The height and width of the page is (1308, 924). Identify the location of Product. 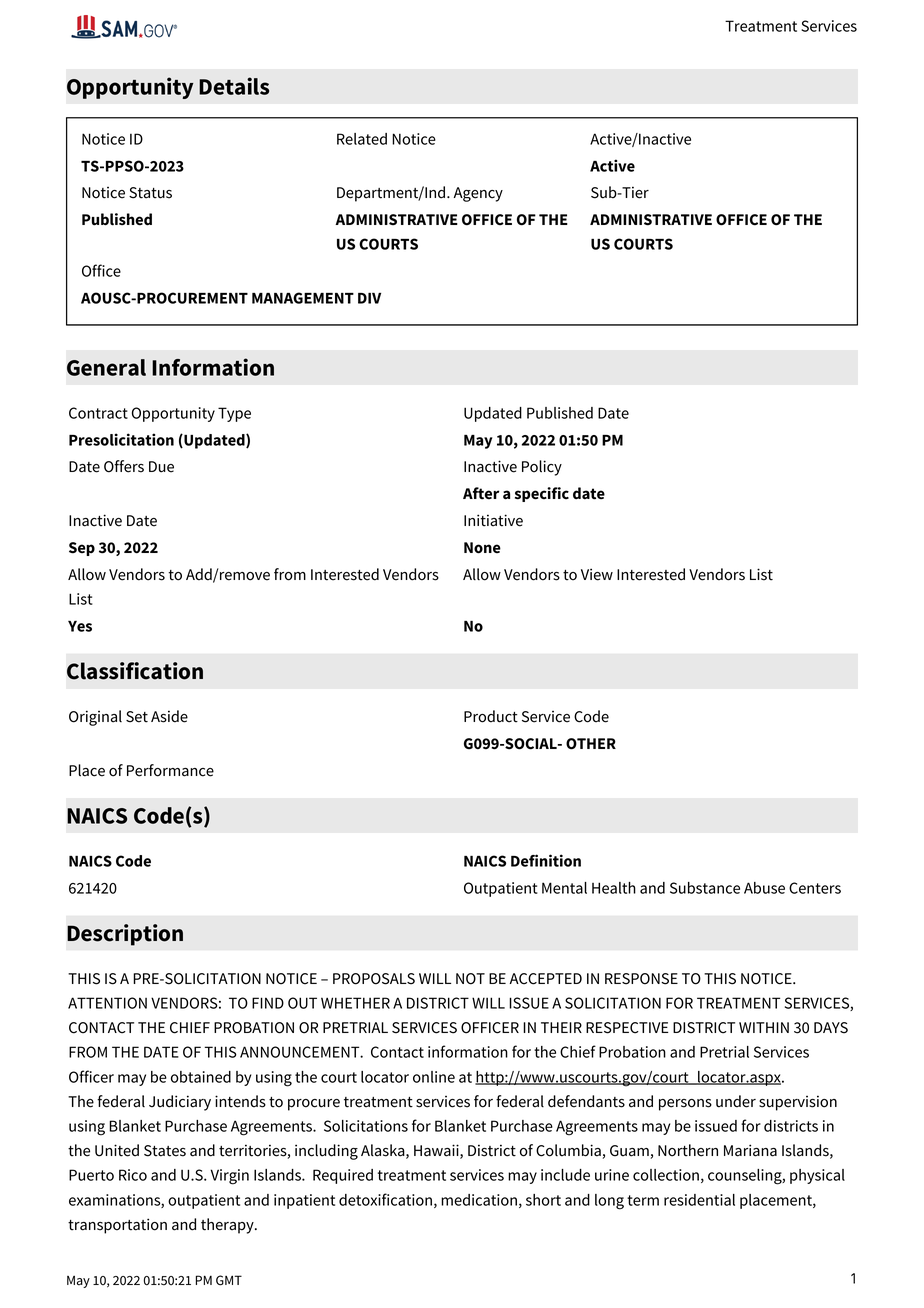
(491, 716).
